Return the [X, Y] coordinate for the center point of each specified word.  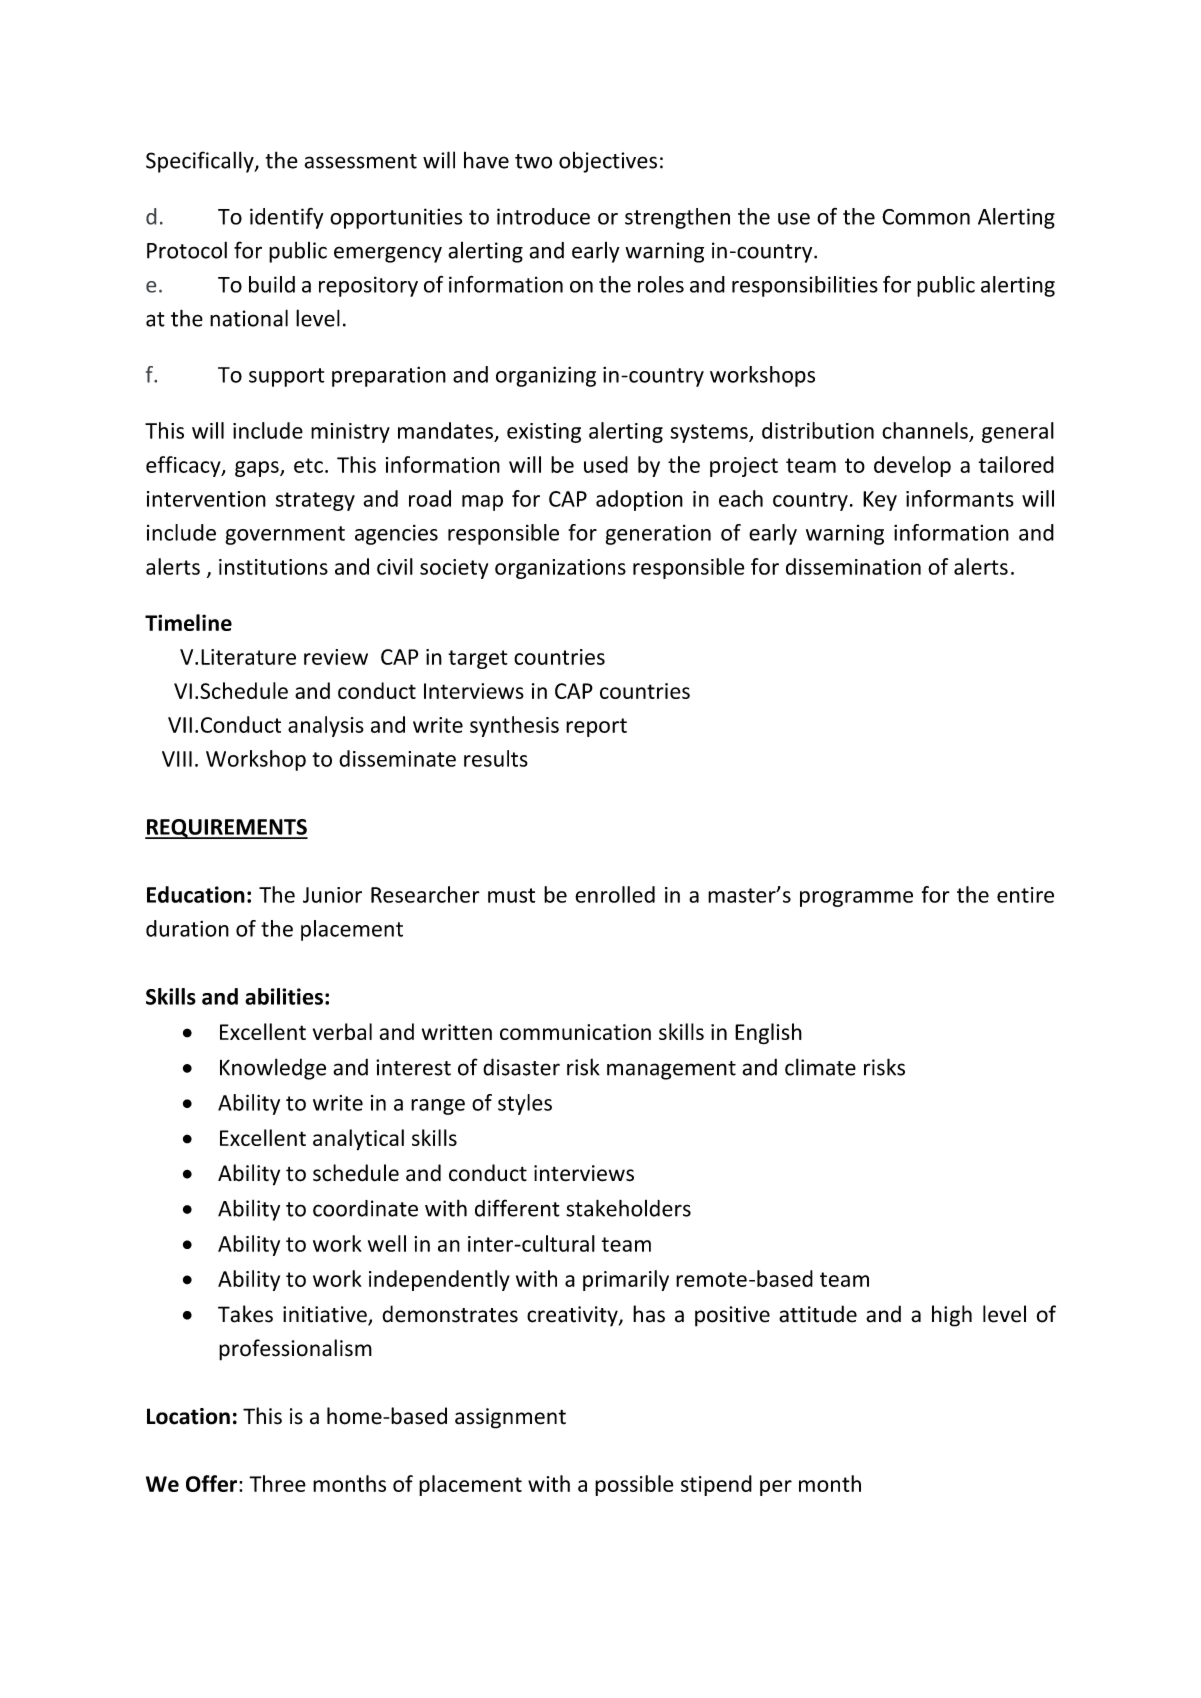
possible [634, 1485]
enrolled [615, 894]
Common [926, 217]
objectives [608, 162]
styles [525, 1104]
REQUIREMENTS [226, 829]
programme [856, 899]
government [285, 535]
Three [277, 1483]
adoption [639, 500]
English [768, 1034]
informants [960, 498]
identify [286, 218]
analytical [358, 1140]
